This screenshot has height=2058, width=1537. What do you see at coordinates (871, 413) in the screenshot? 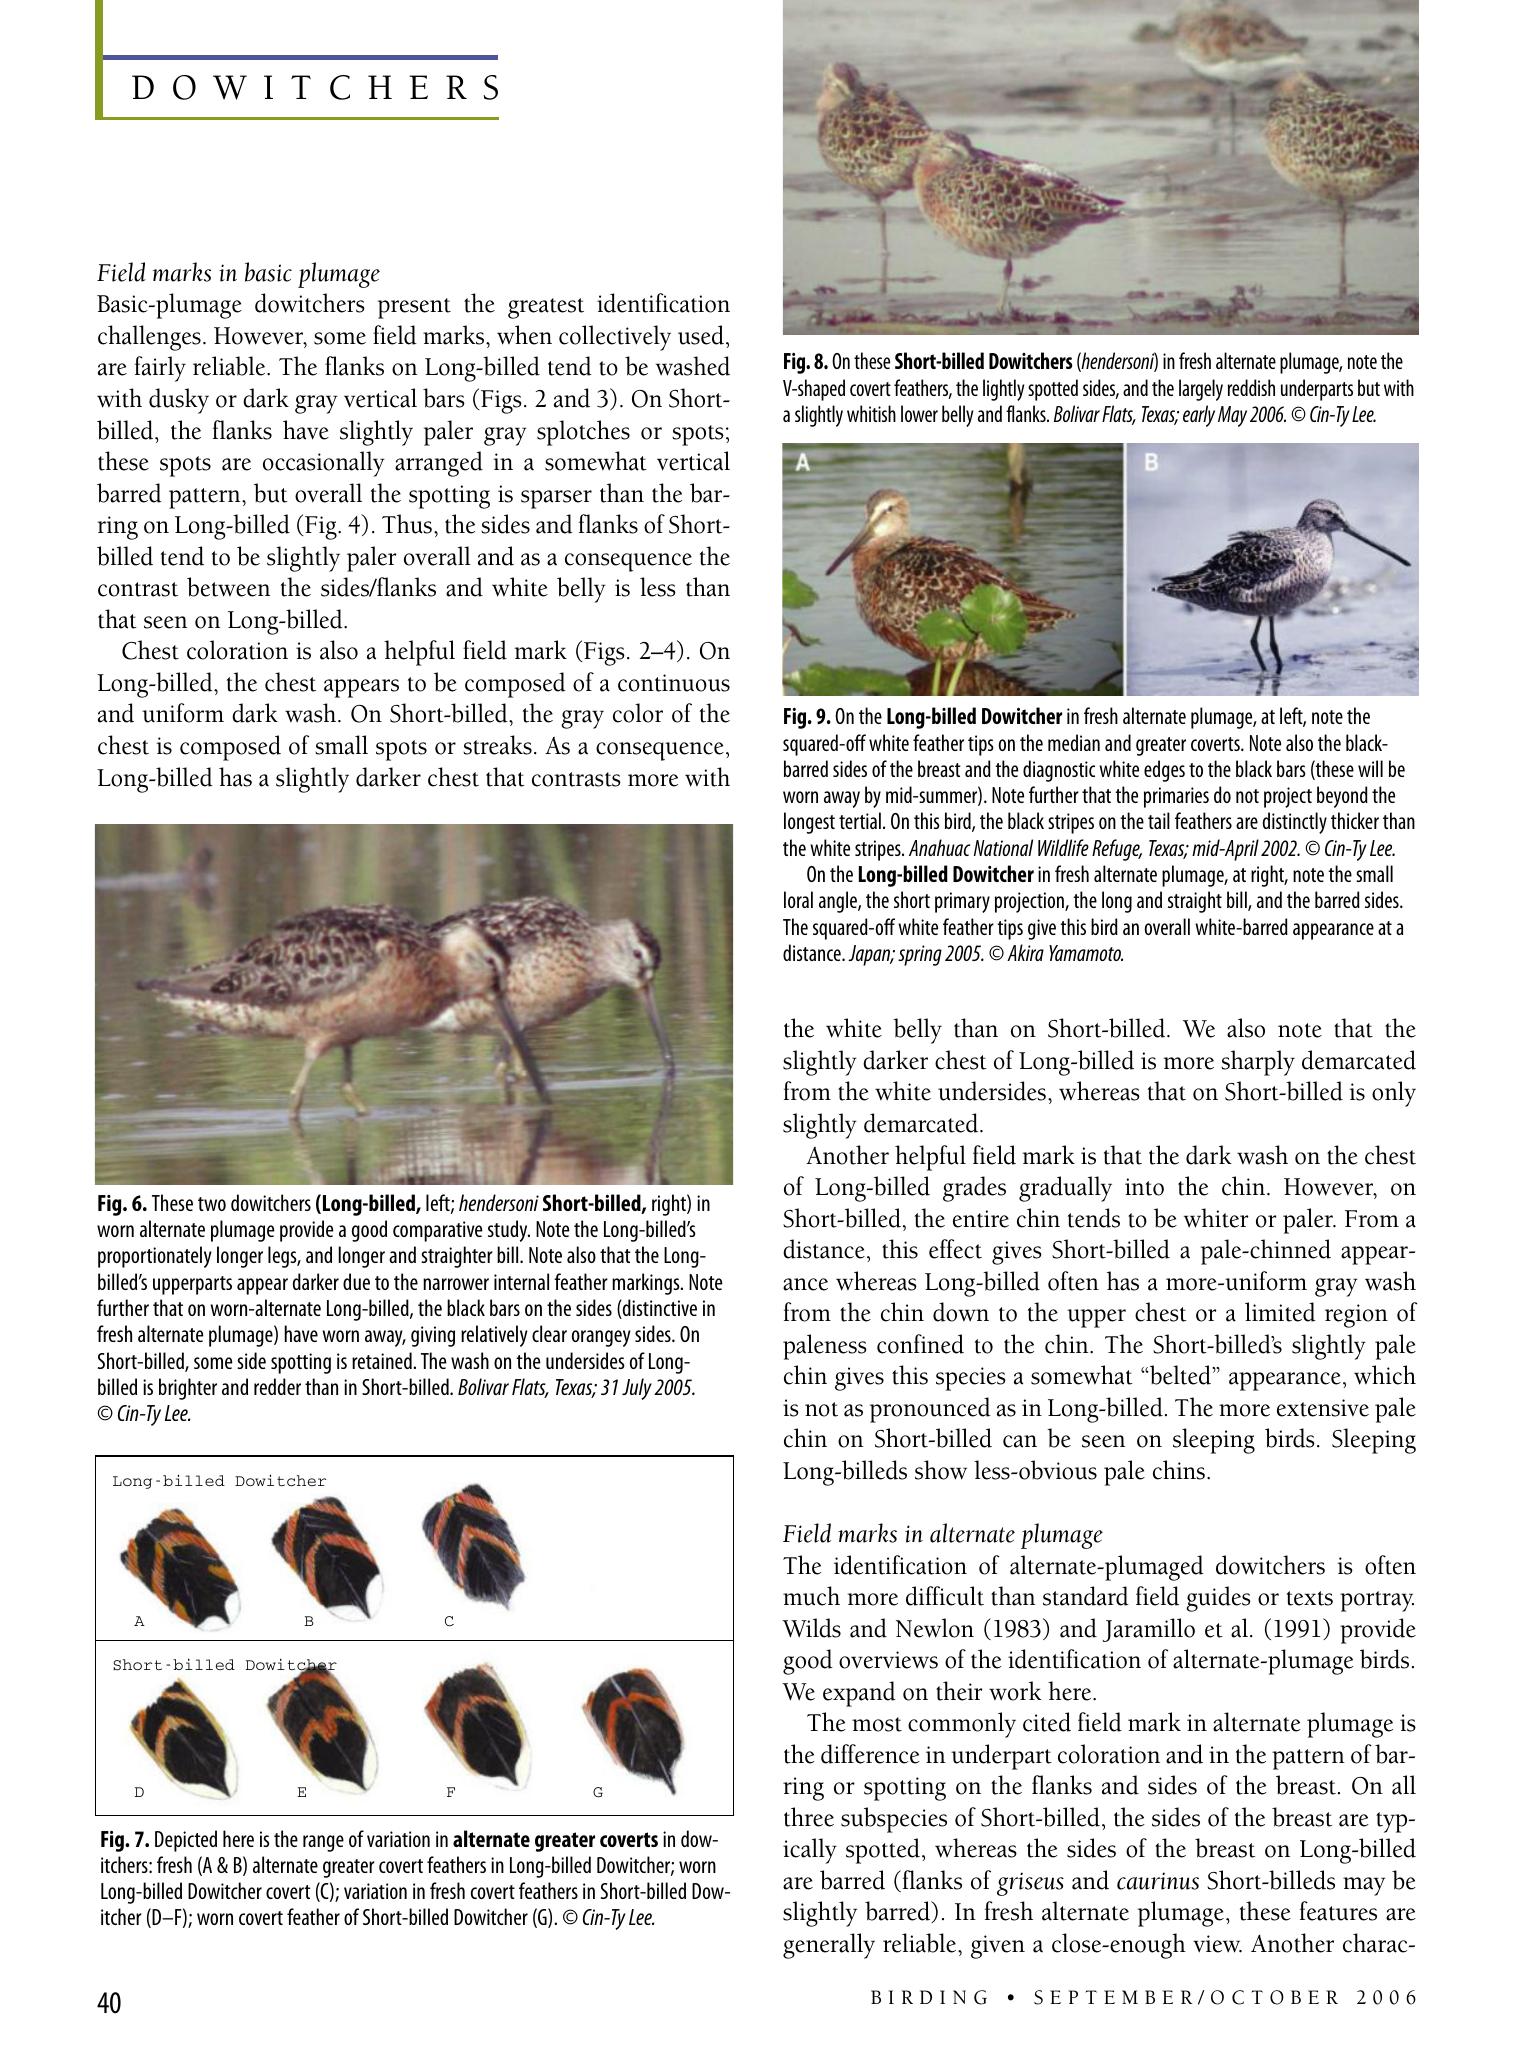
I see `whitish` at bounding box center [871, 413].
